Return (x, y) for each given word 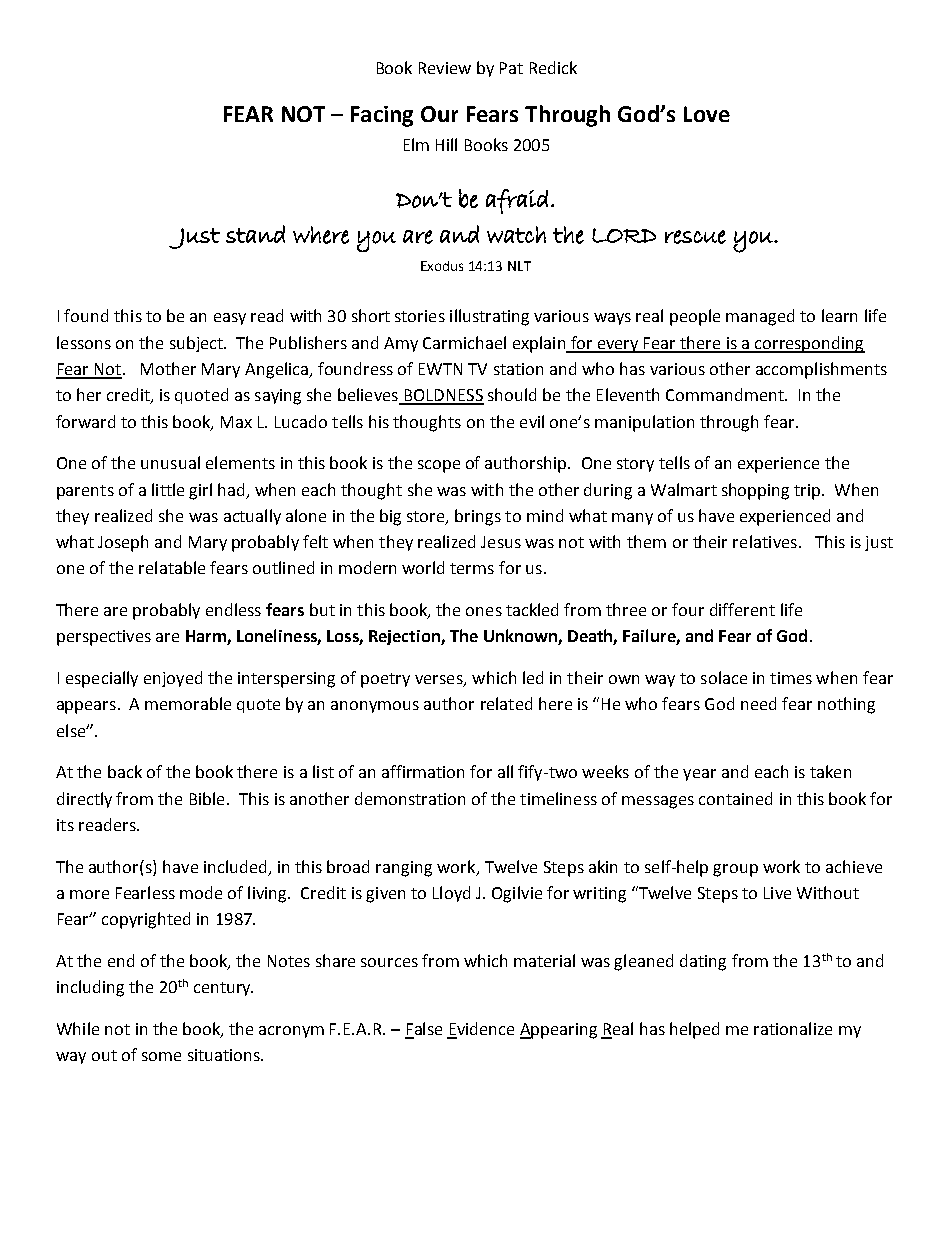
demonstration (410, 798)
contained (735, 798)
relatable (172, 567)
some (161, 1056)
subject (197, 344)
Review (445, 68)
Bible (207, 798)
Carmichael (464, 342)
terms (472, 568)
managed (760, 317)
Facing (382, 116)
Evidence (480, 1030)
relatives (765, 541)
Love (707, 114)
